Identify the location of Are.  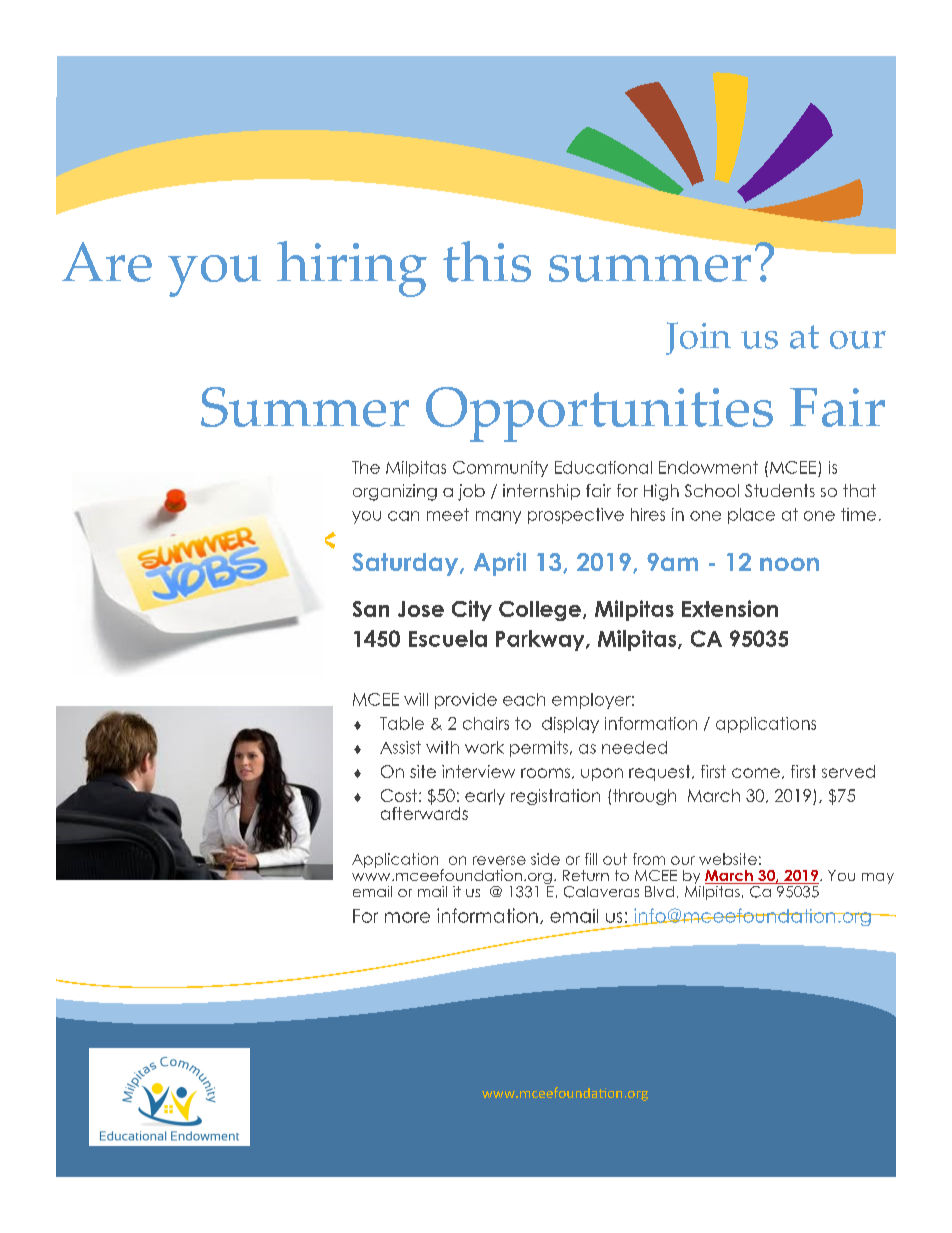
(107, 262).
